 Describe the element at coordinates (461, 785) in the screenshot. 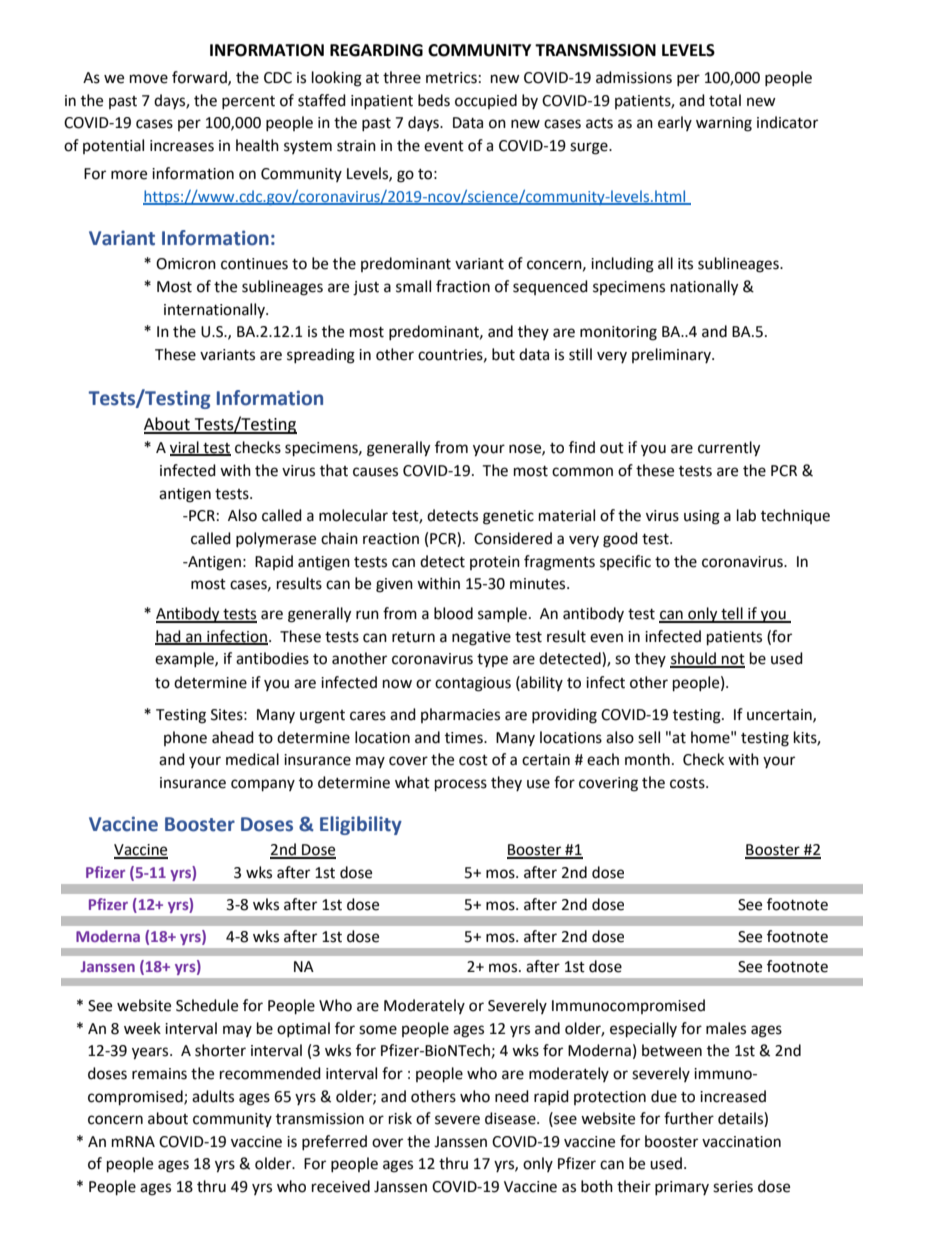

I see `process` at that location.
